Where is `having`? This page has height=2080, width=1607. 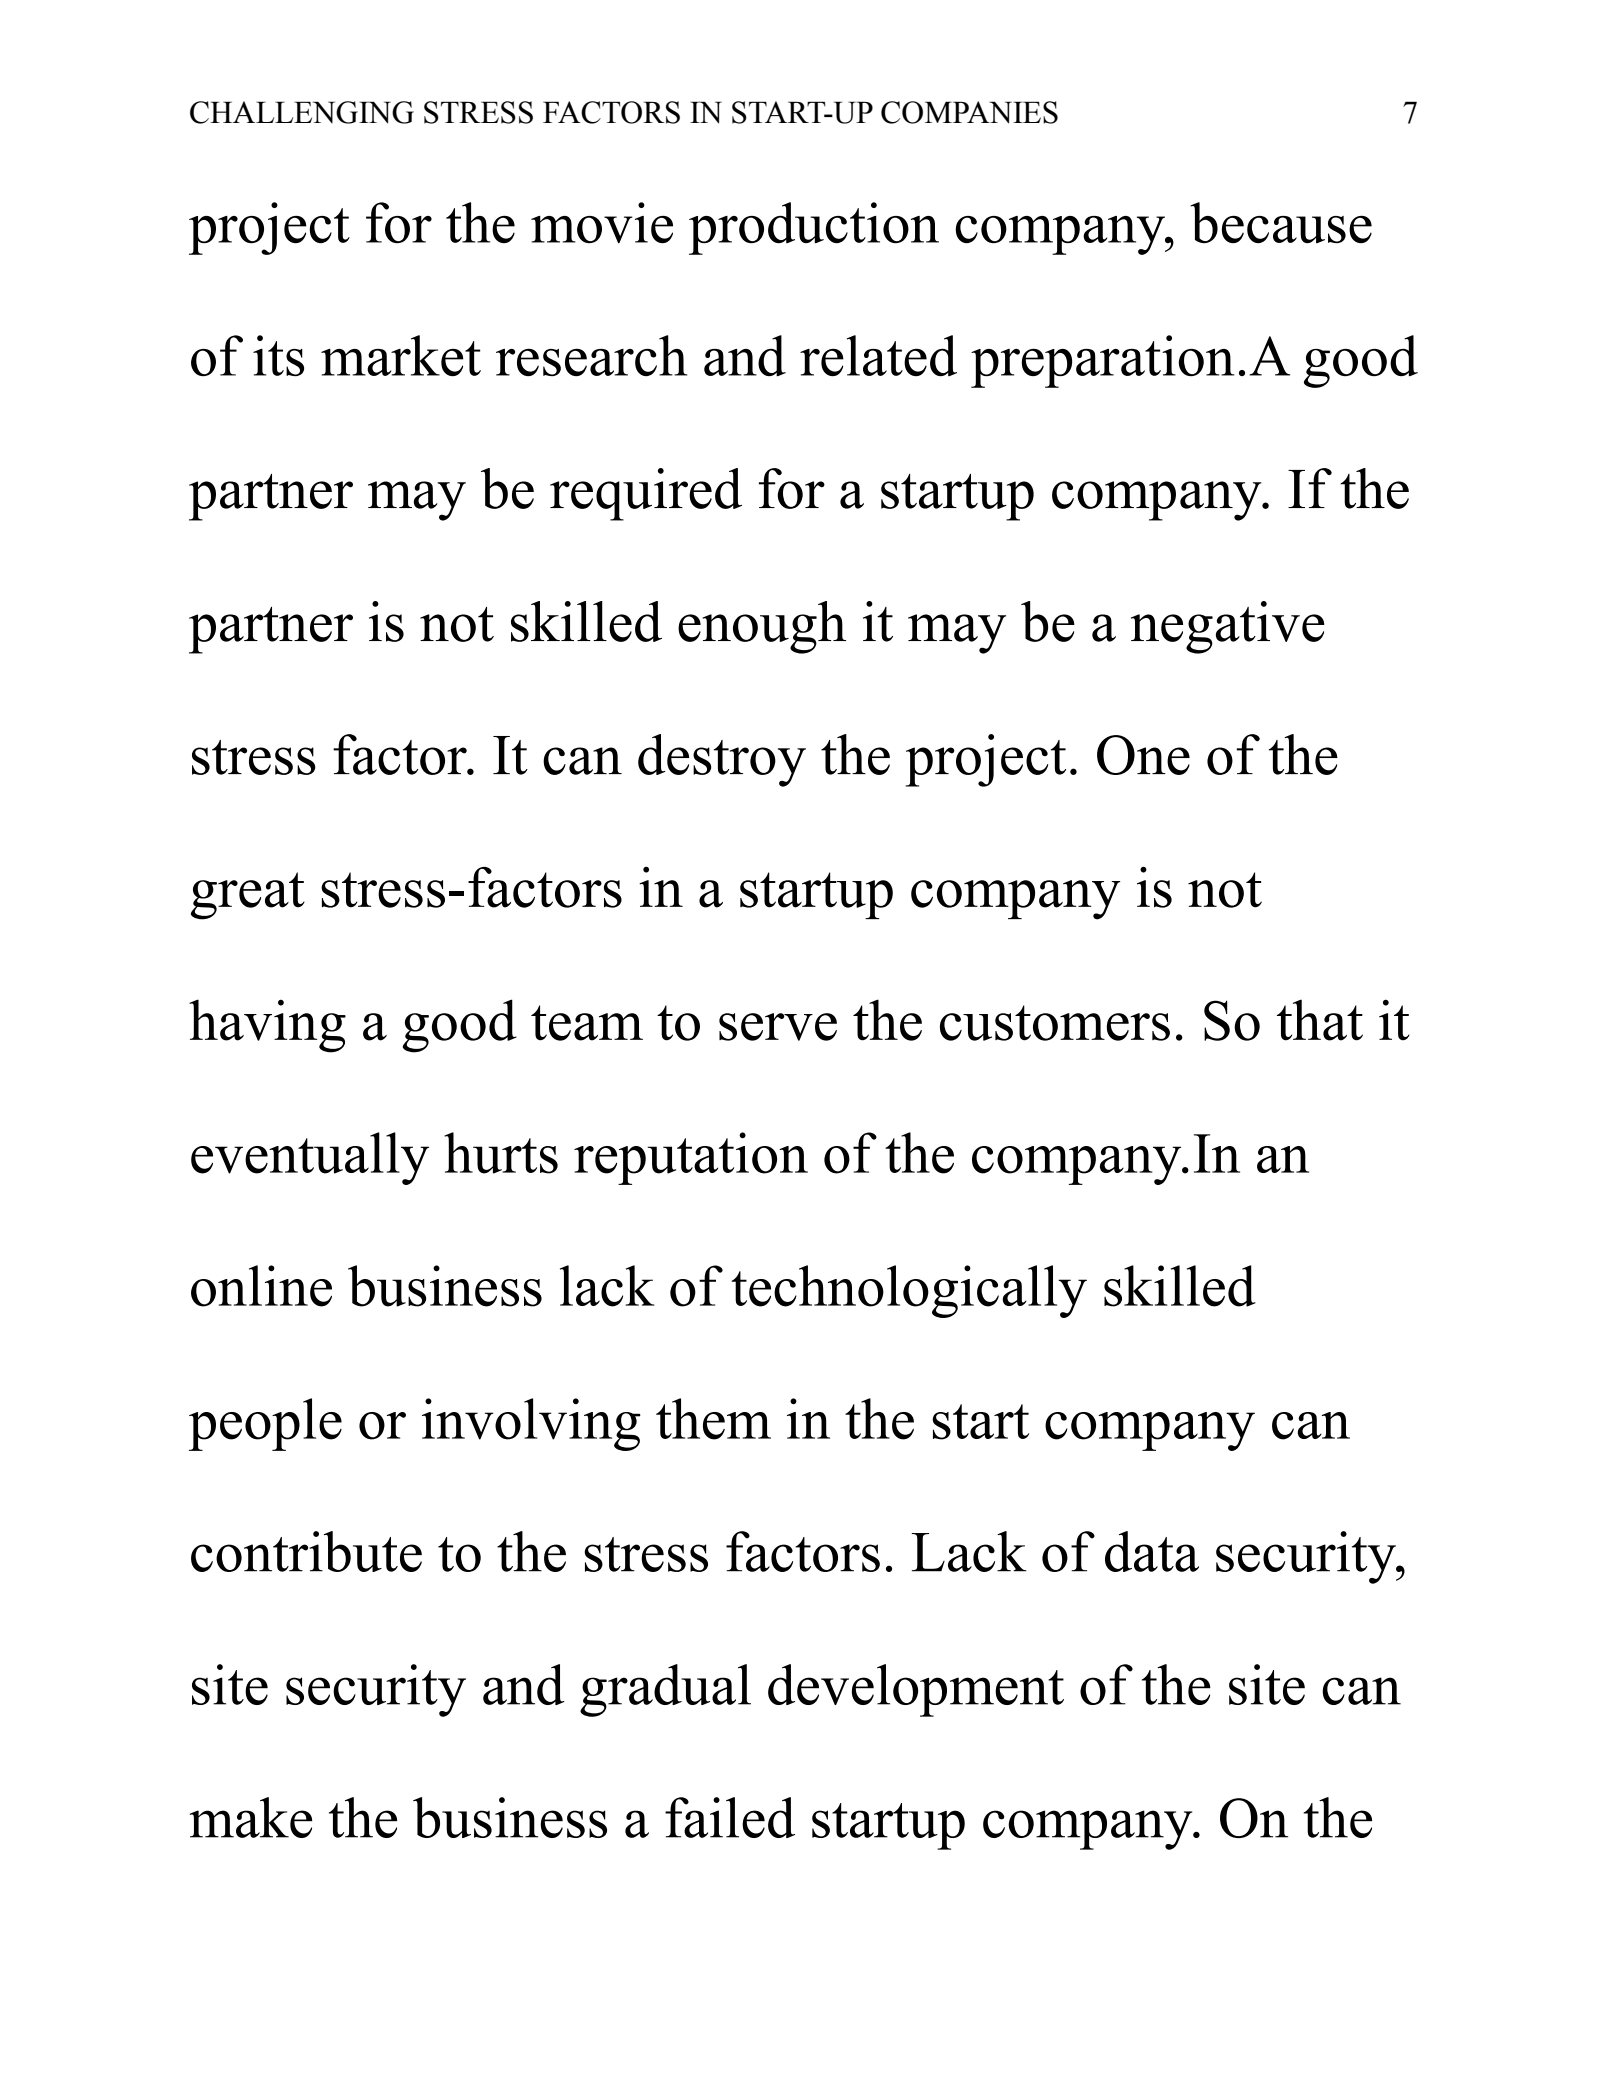
having is located at coordinates (267, 1026).
